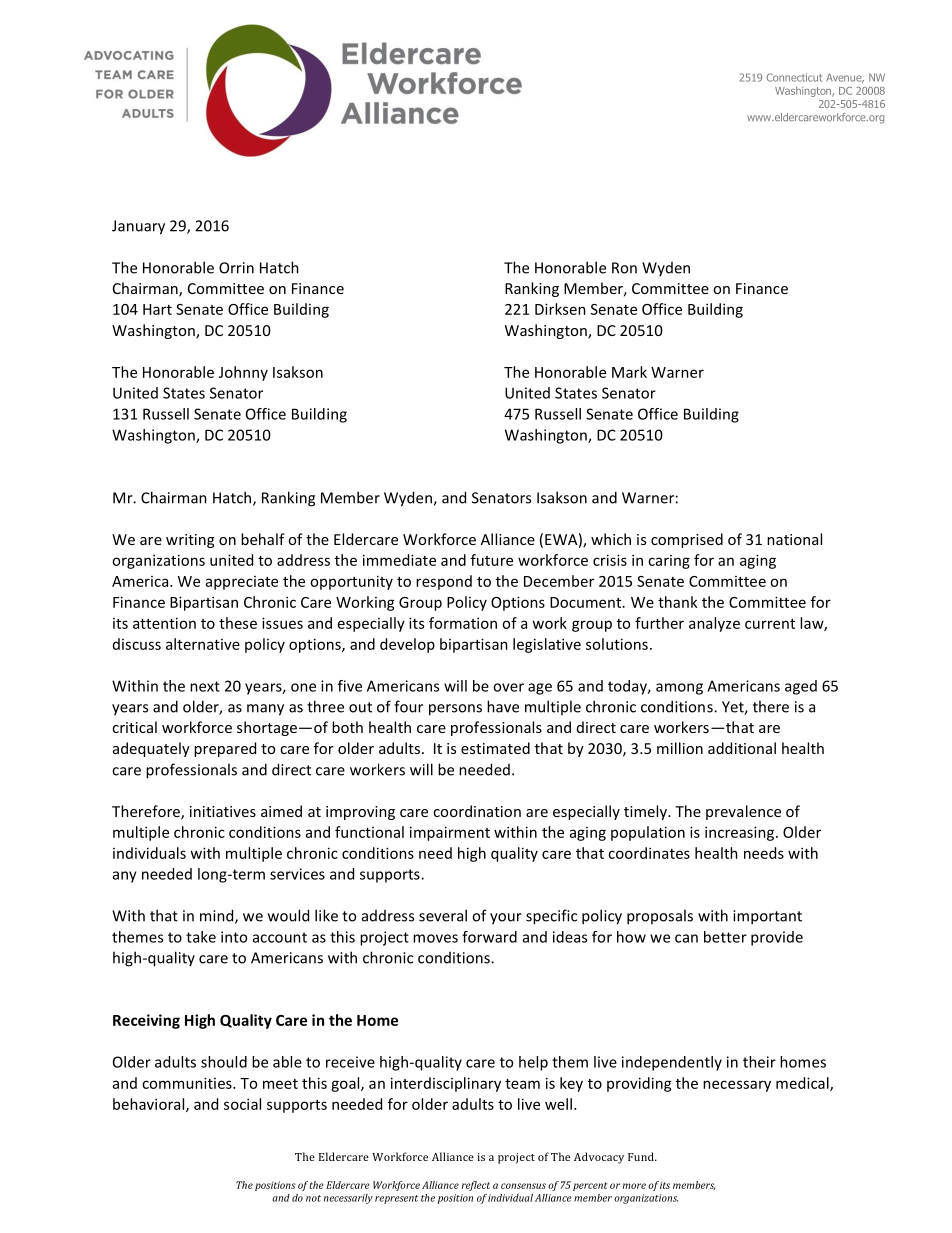 The height and width of the document is (1233, 952). I want to click on better, so click(725, 937).
